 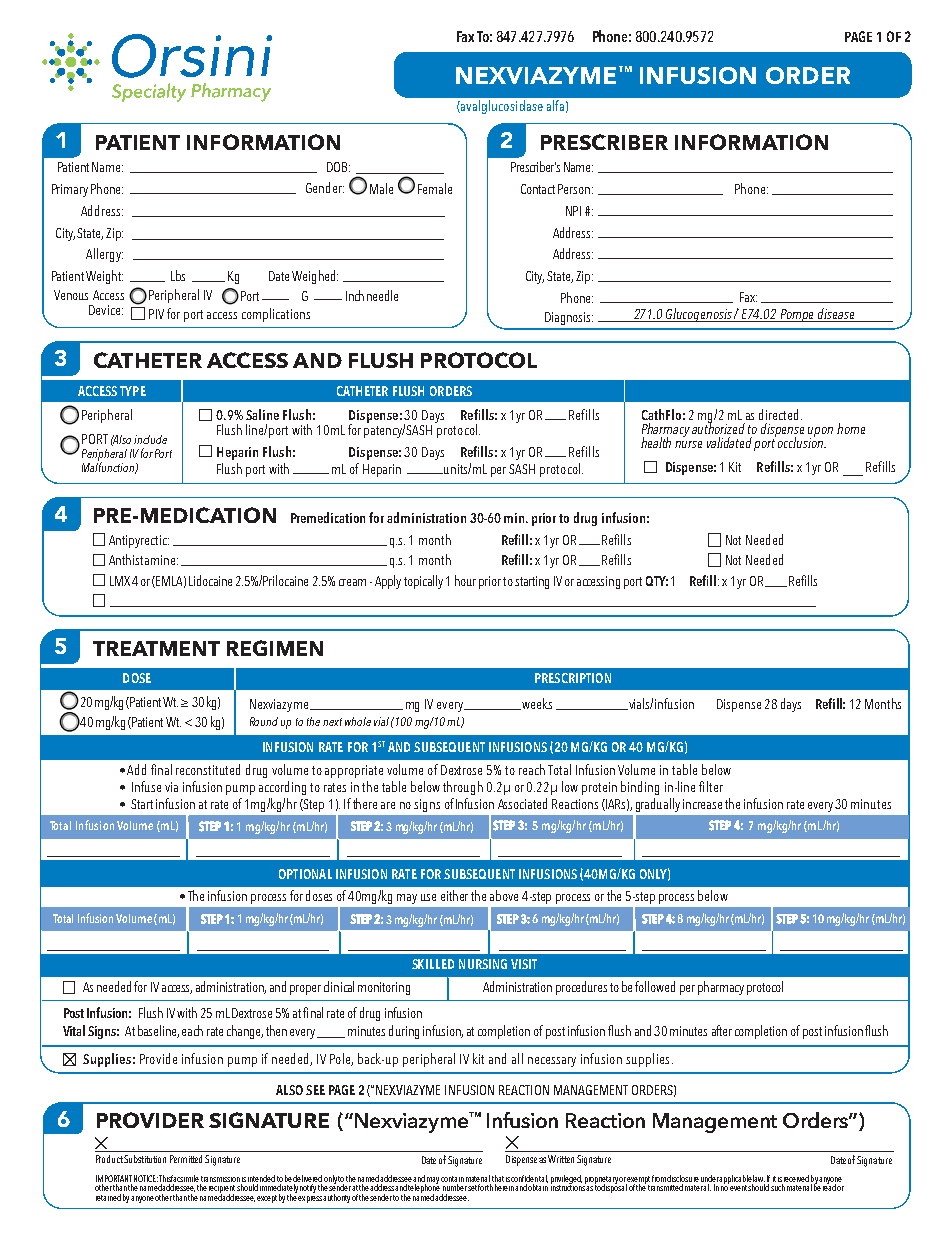 What do you see at coordinates (711, 786) in the page?
I see `filter` at bounding box center [711, 786].
